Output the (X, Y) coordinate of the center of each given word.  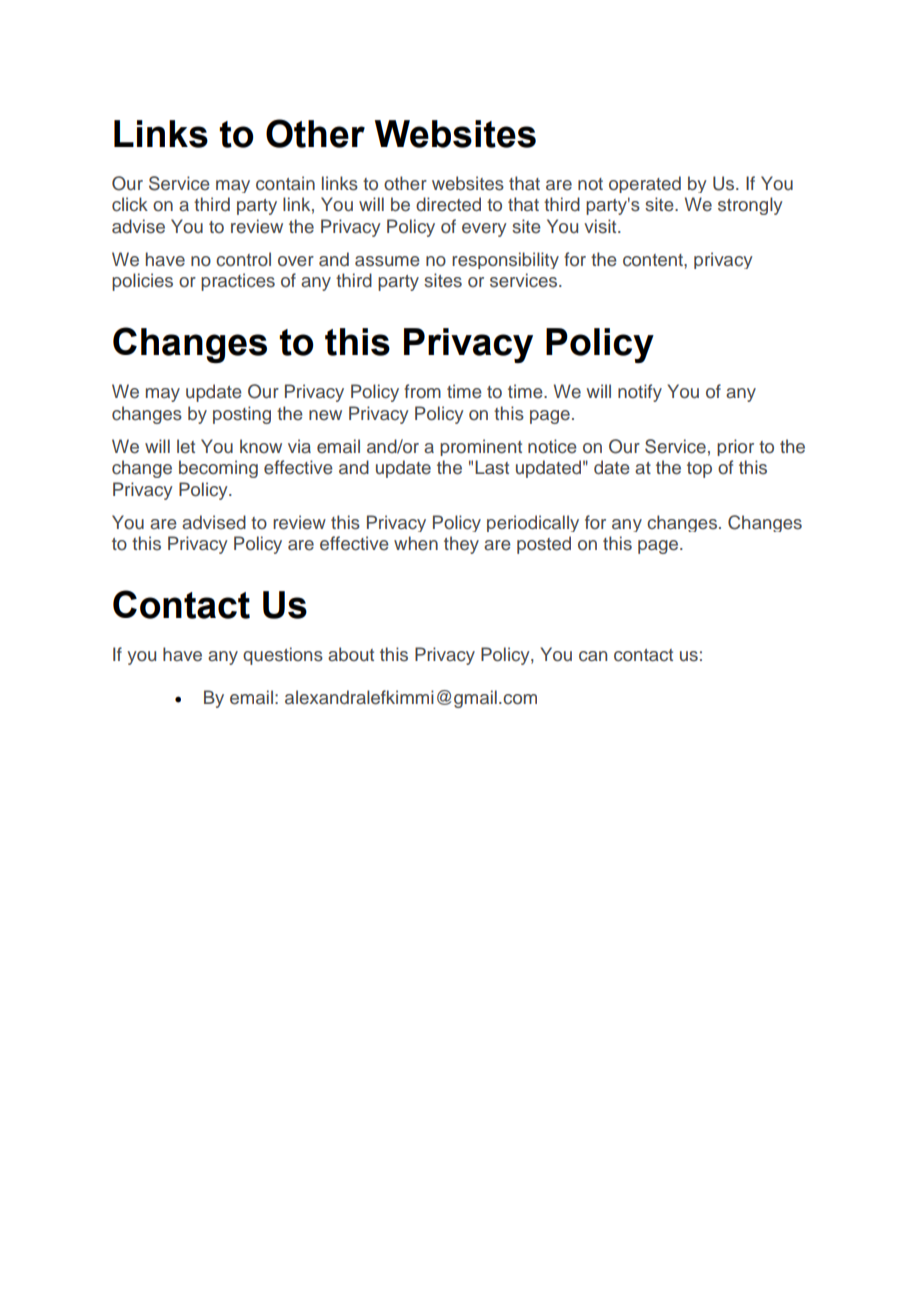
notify (640, 393)
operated (645, 184)
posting (242, 415)
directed (448, 204)
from (422, 391)
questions (283, 656)
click (130, 204)
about (351, 654)
